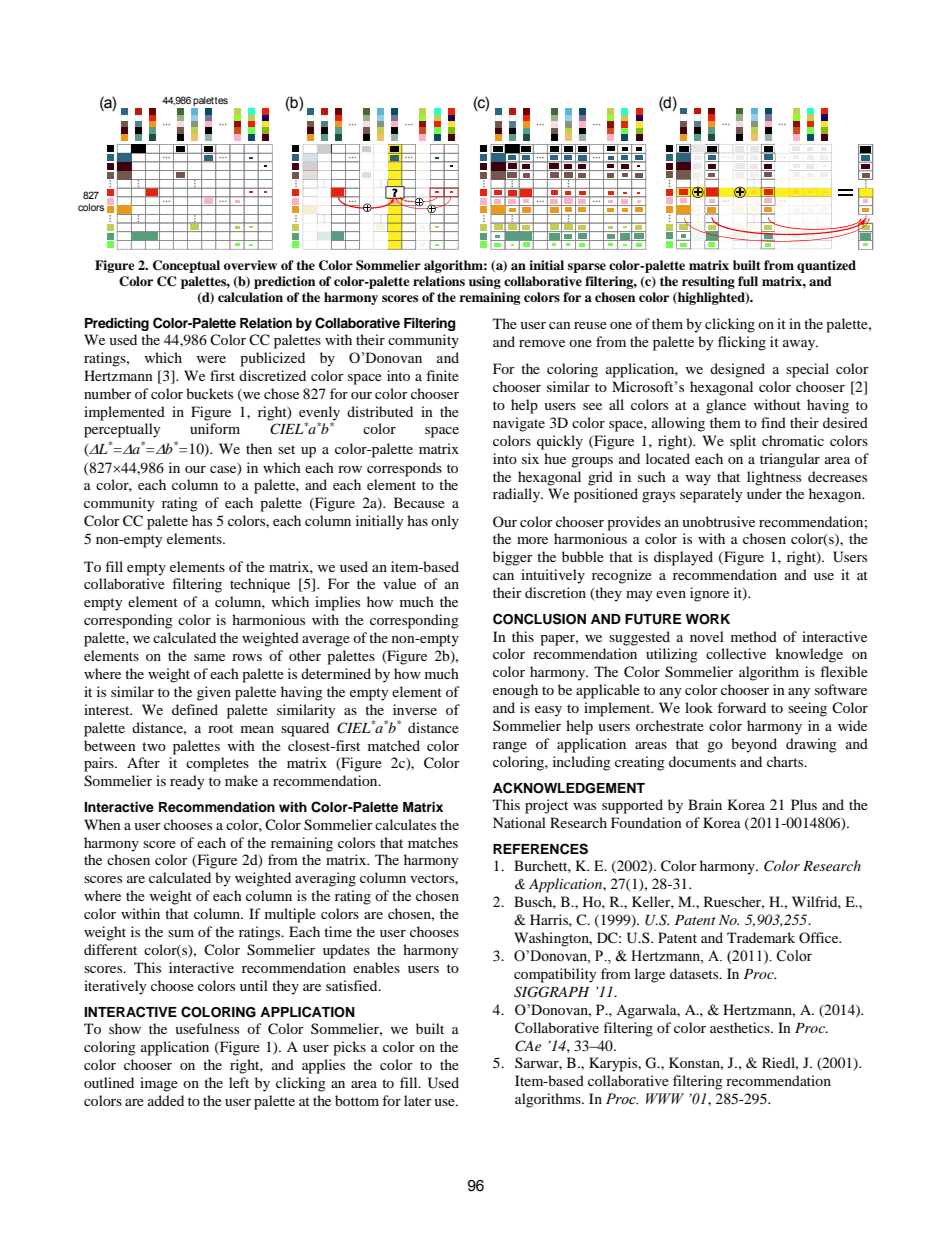 This image has height=1233, width=952. Describe the element at coordinates (159, 1084) in the image. I see `image` at that location.
